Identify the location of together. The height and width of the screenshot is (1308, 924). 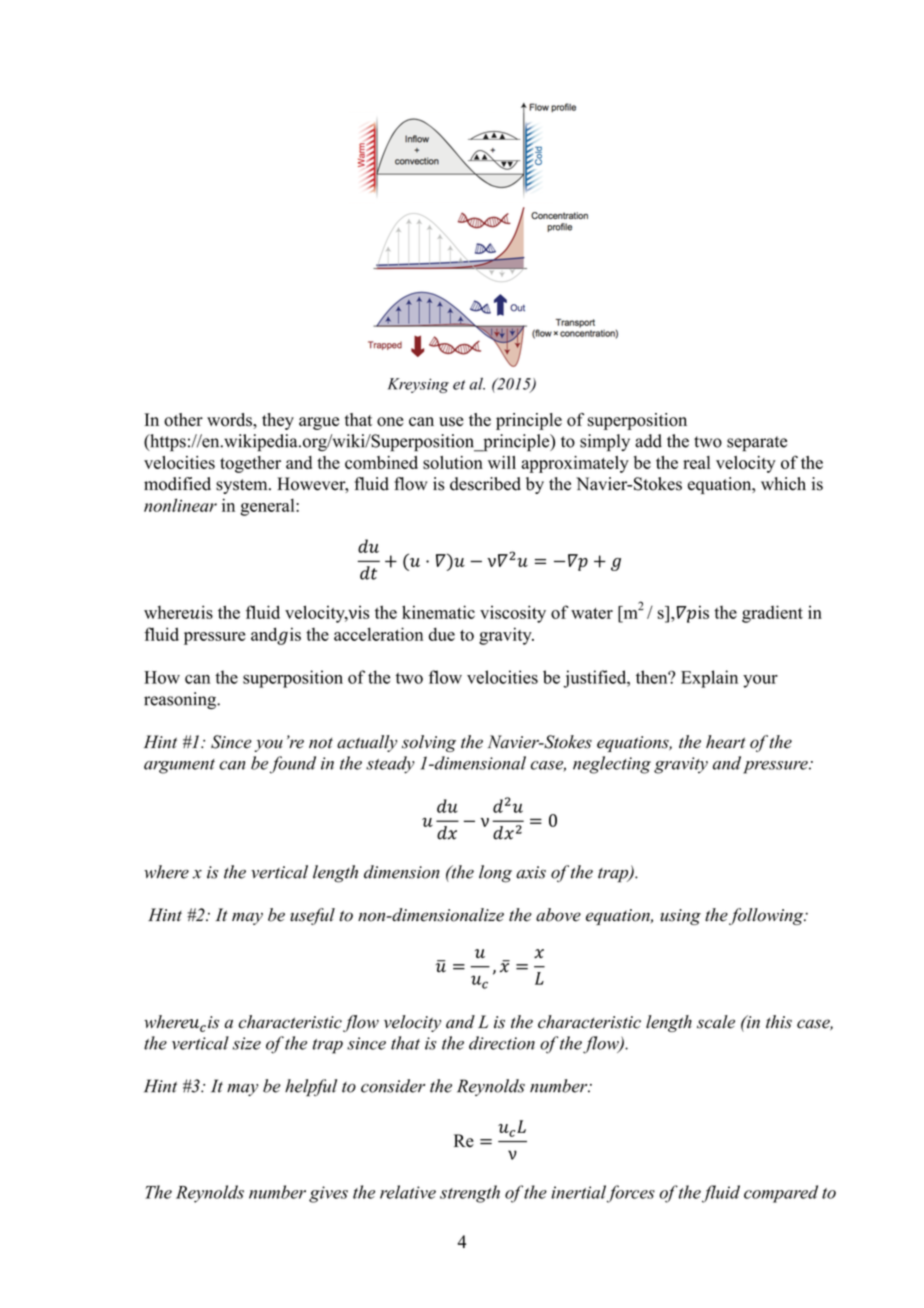
(250, 464).
